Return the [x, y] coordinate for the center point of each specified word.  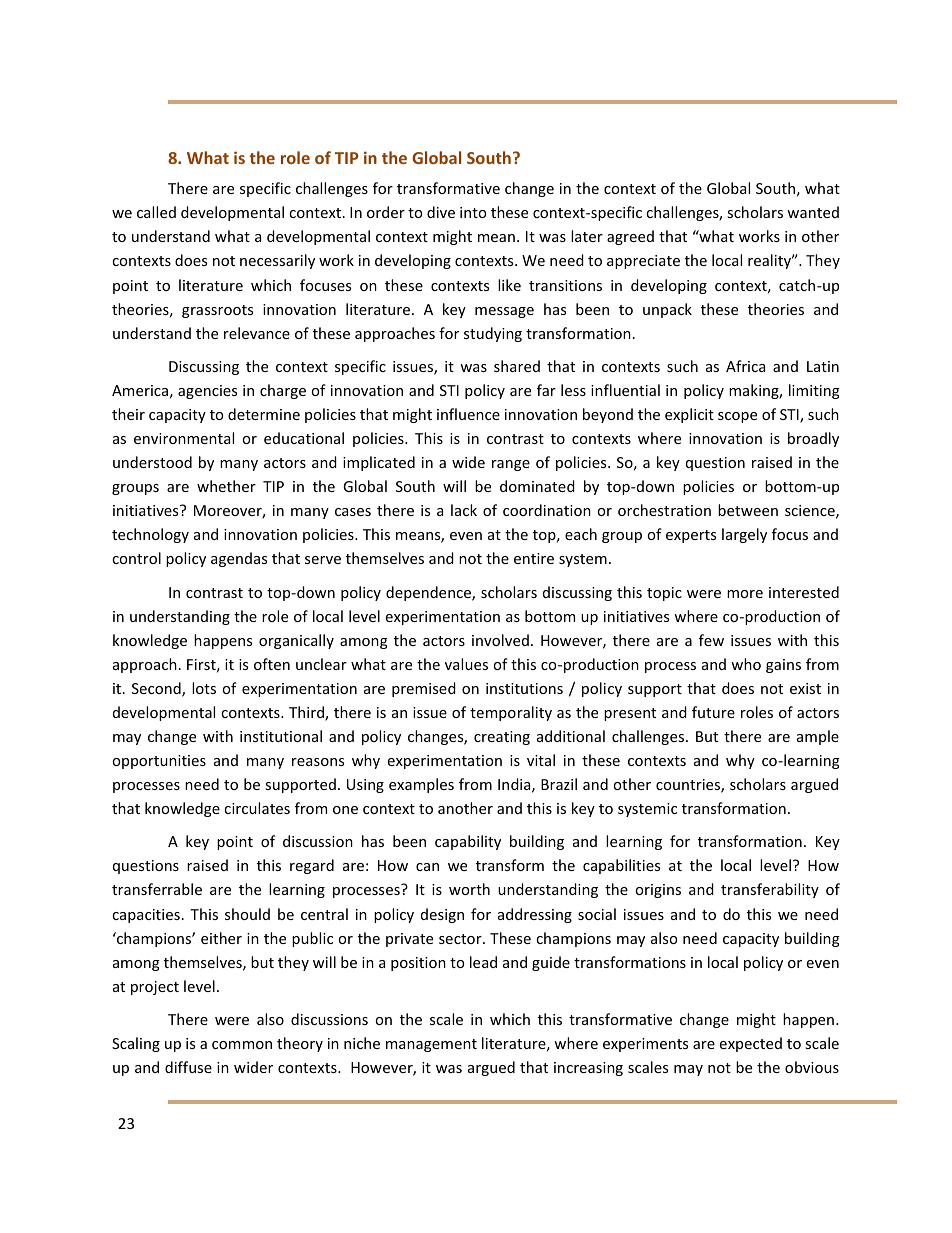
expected [751, 1044]
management [431, 1045]
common [242, 1045]
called [156, 212]
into [473, 212]
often [272, 664]
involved [500, 640]
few [711, 640]
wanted [813, 212]
